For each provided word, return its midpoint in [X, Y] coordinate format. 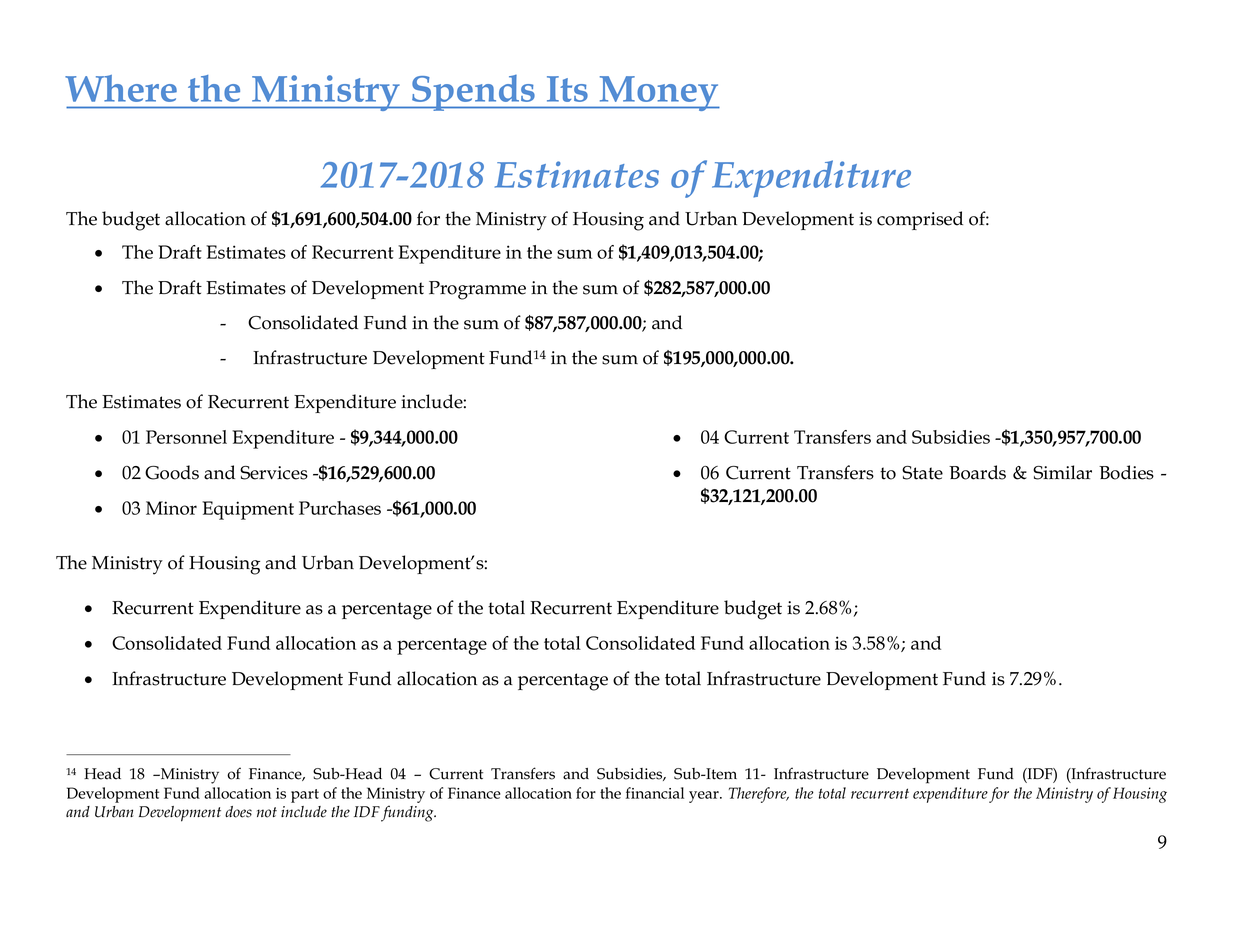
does [238, 812]
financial [655, 793]
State [922, 473]
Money [658, 93]
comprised [920, 220]
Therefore [759, 795]
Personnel [186, 437]
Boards [977, 472]
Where [121, 88]
